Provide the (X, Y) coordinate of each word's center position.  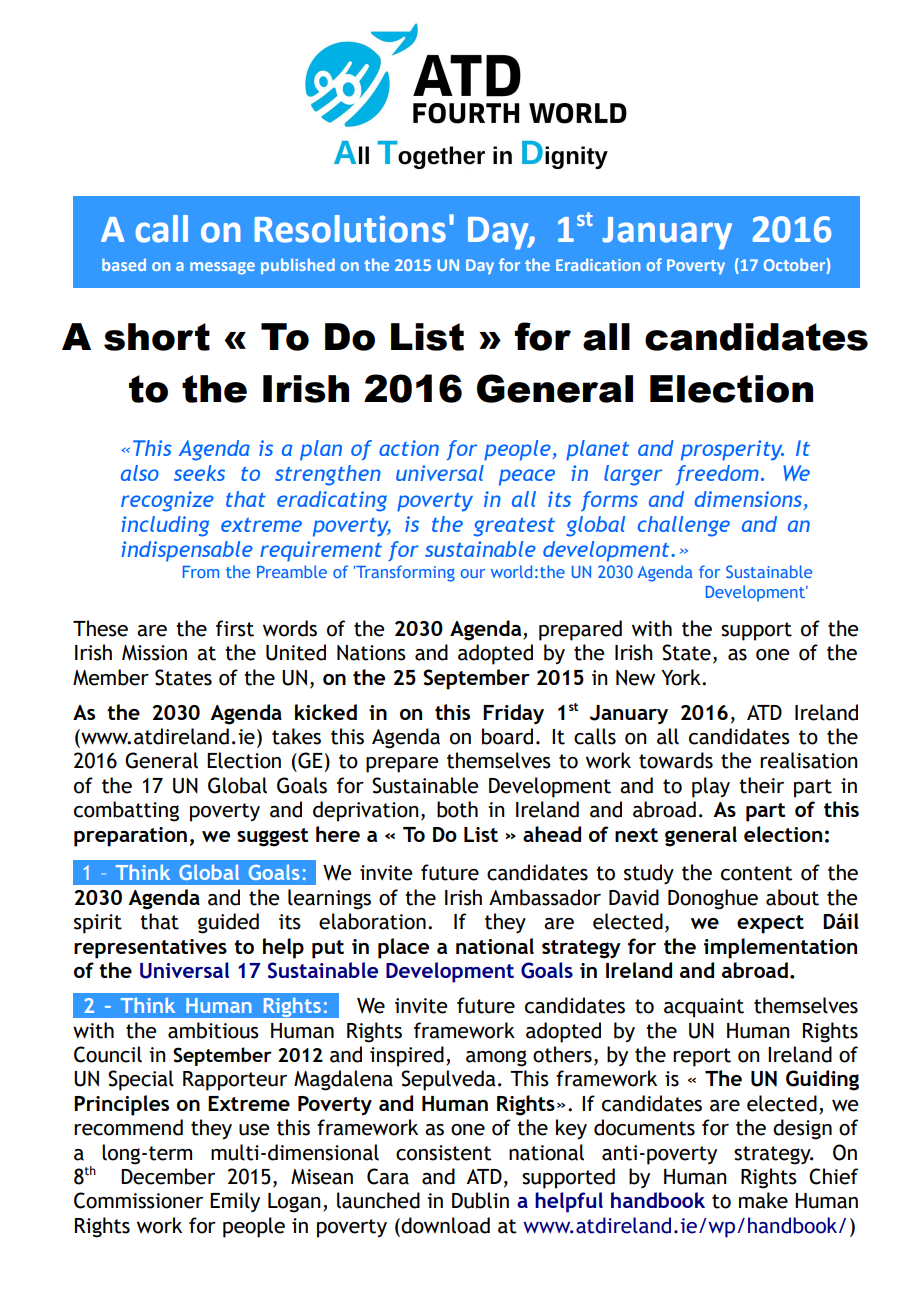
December (168, 1176)
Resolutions (350, 229)
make (763, 1200)
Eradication (598, 264)
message (222, 268)
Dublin (480, 1200)
